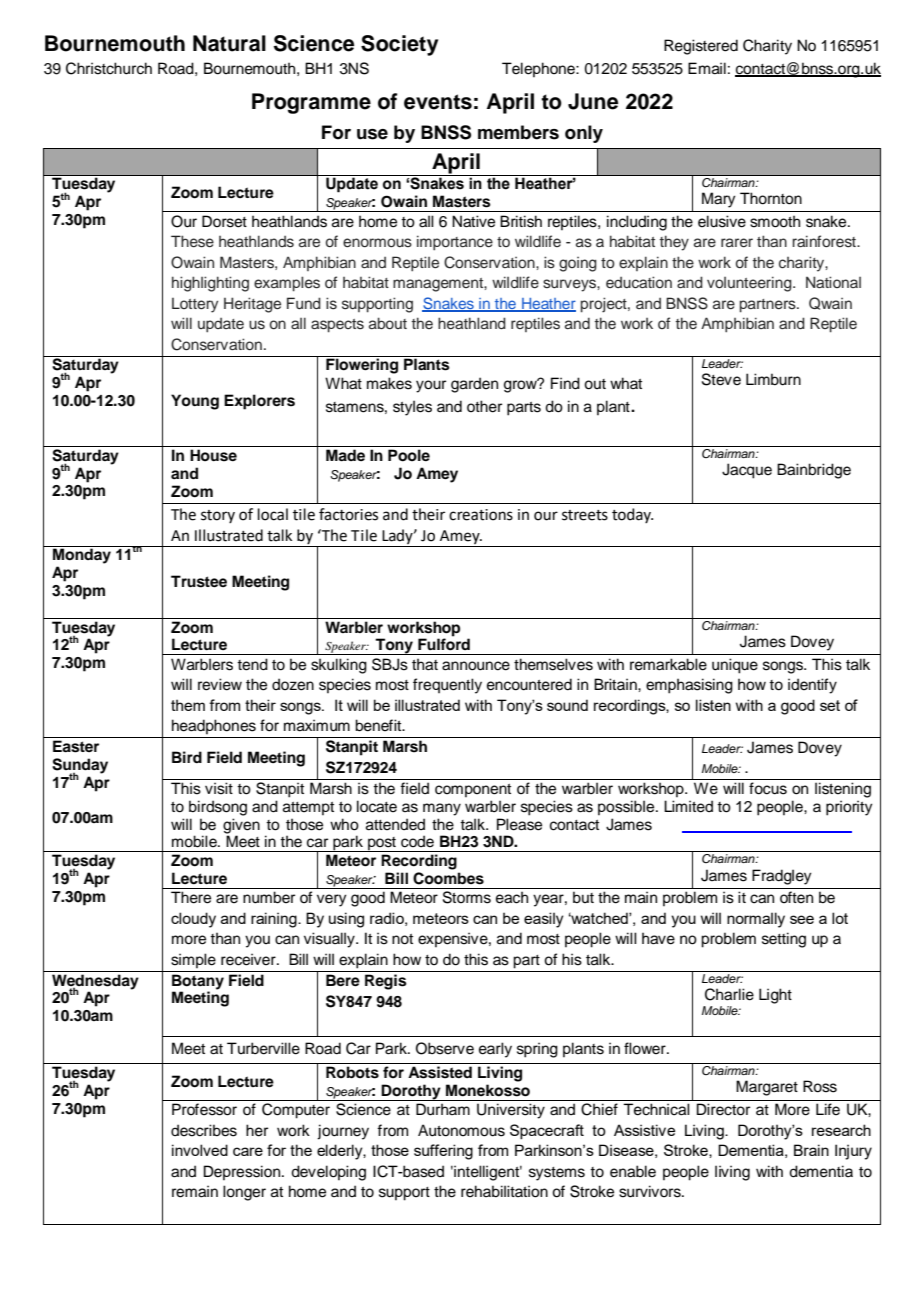  What do you see at coordinates (200, 1150) in the screenshot?
I see `involved` at bounding box center [200, 1150].
